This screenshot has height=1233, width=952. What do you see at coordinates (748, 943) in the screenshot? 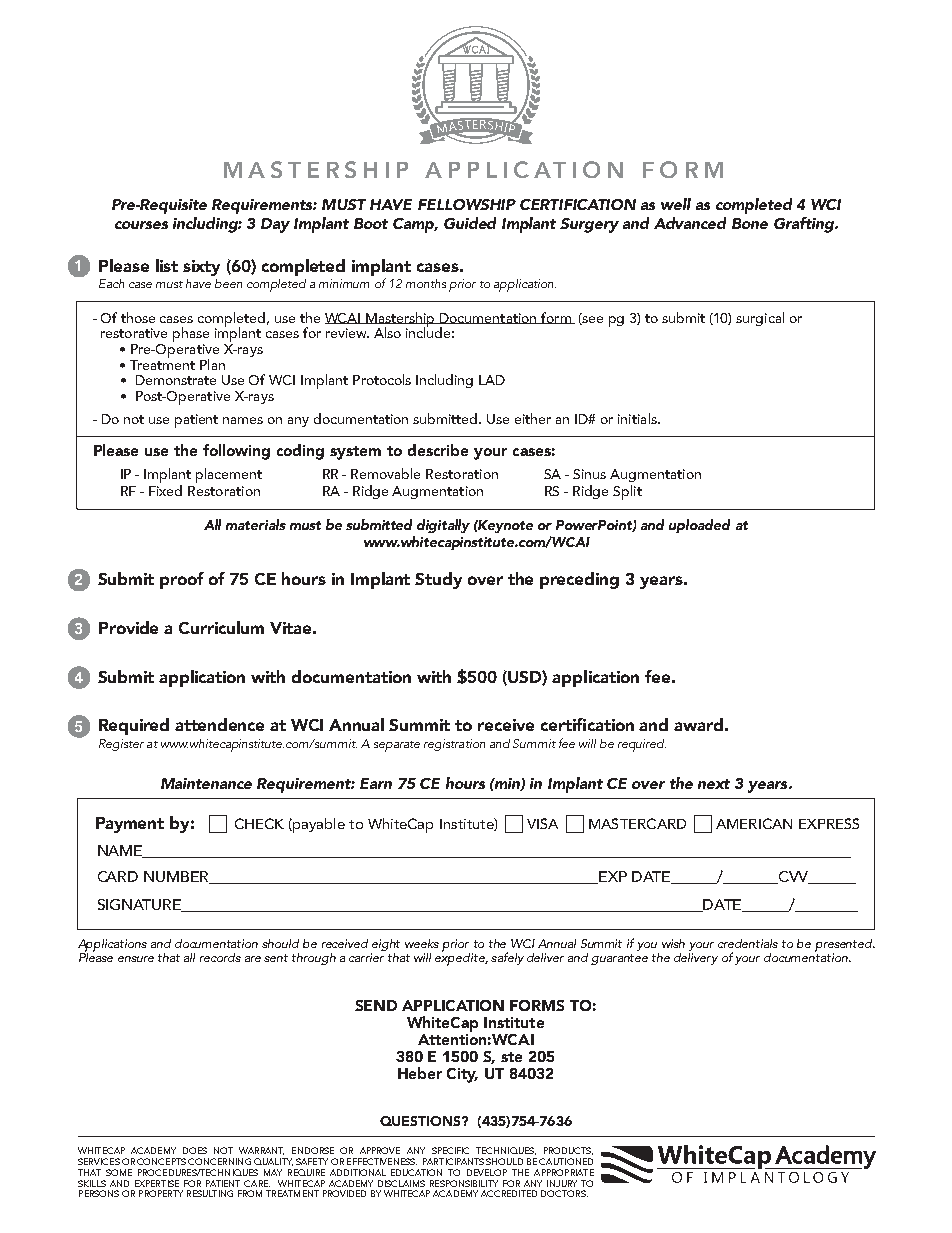
I see `credentials` at bounding box center [748, 943].
